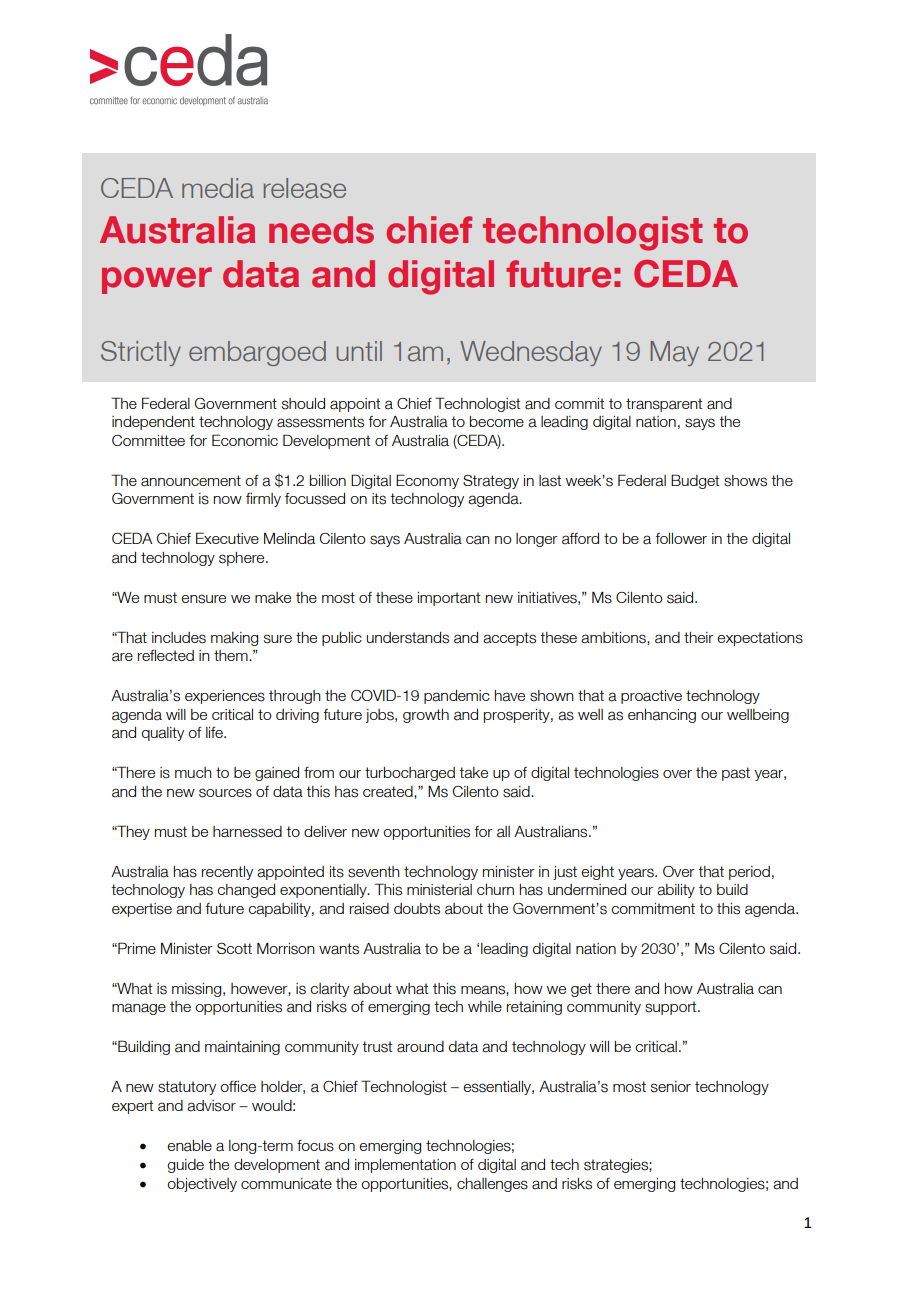  What do you see at coordinates (749, 873) in the document?
I see `period` at bounding box center [749, 873].
